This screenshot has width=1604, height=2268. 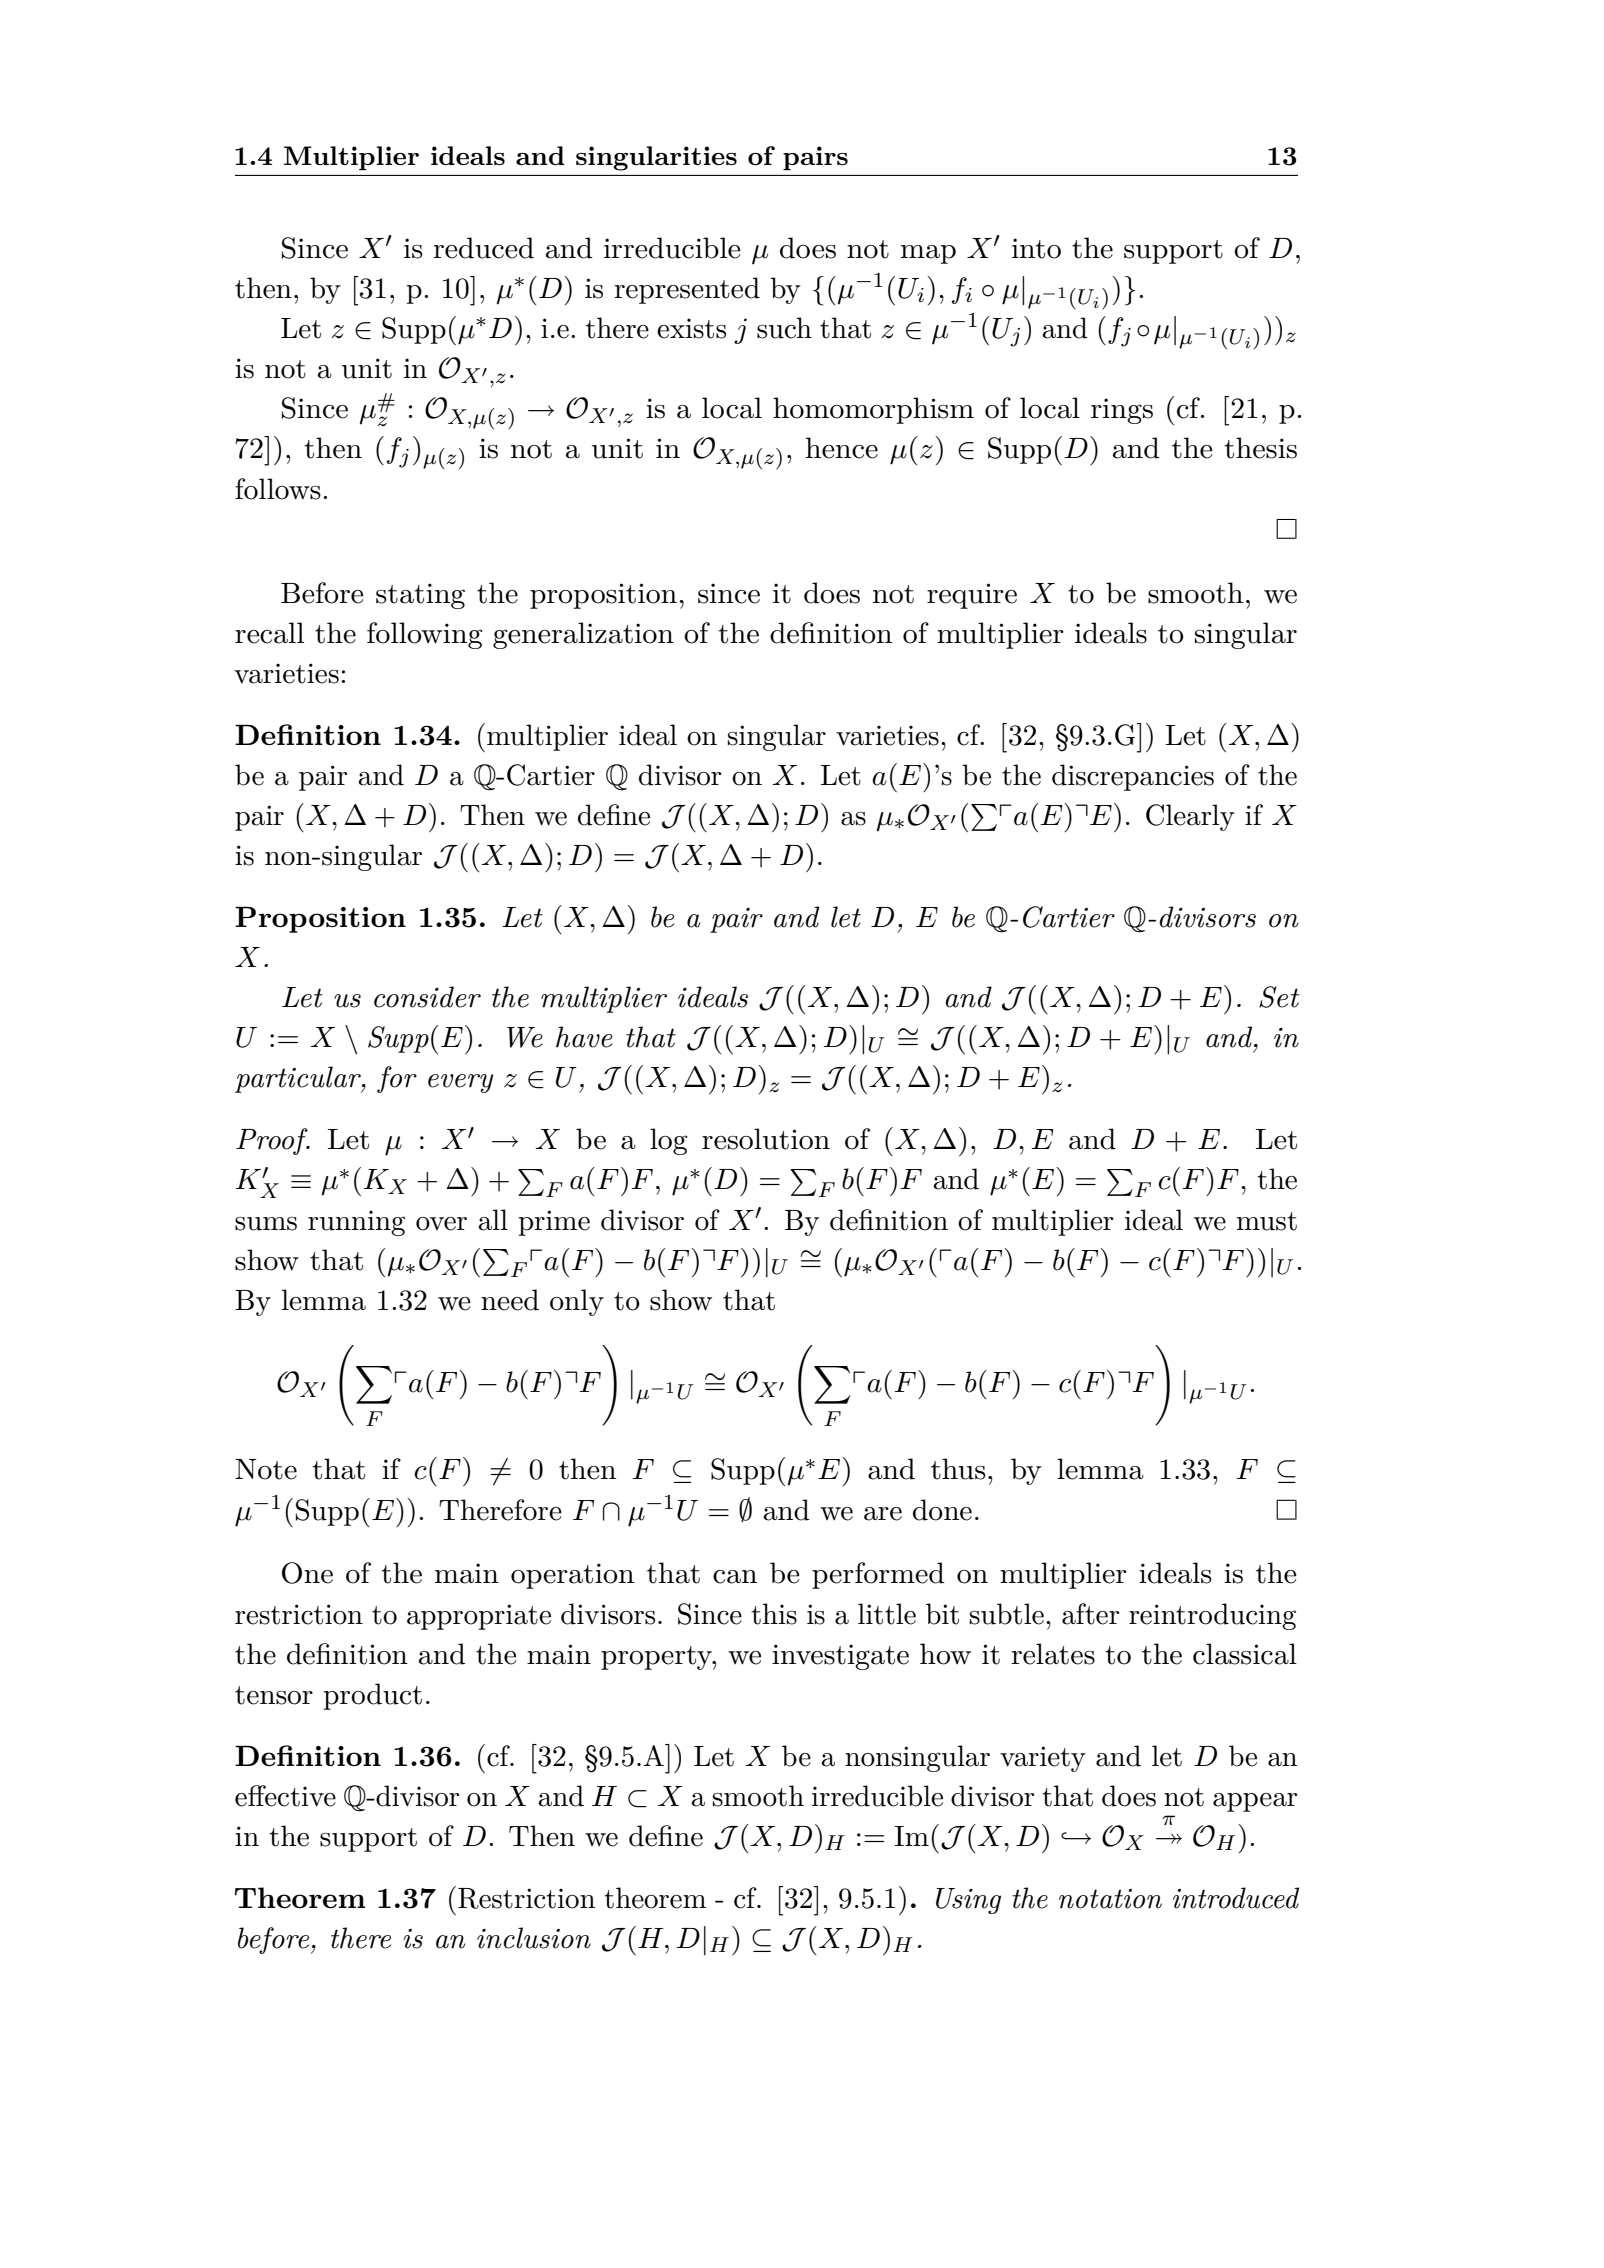 I want to click on every, so click(x=461, y=1083).
